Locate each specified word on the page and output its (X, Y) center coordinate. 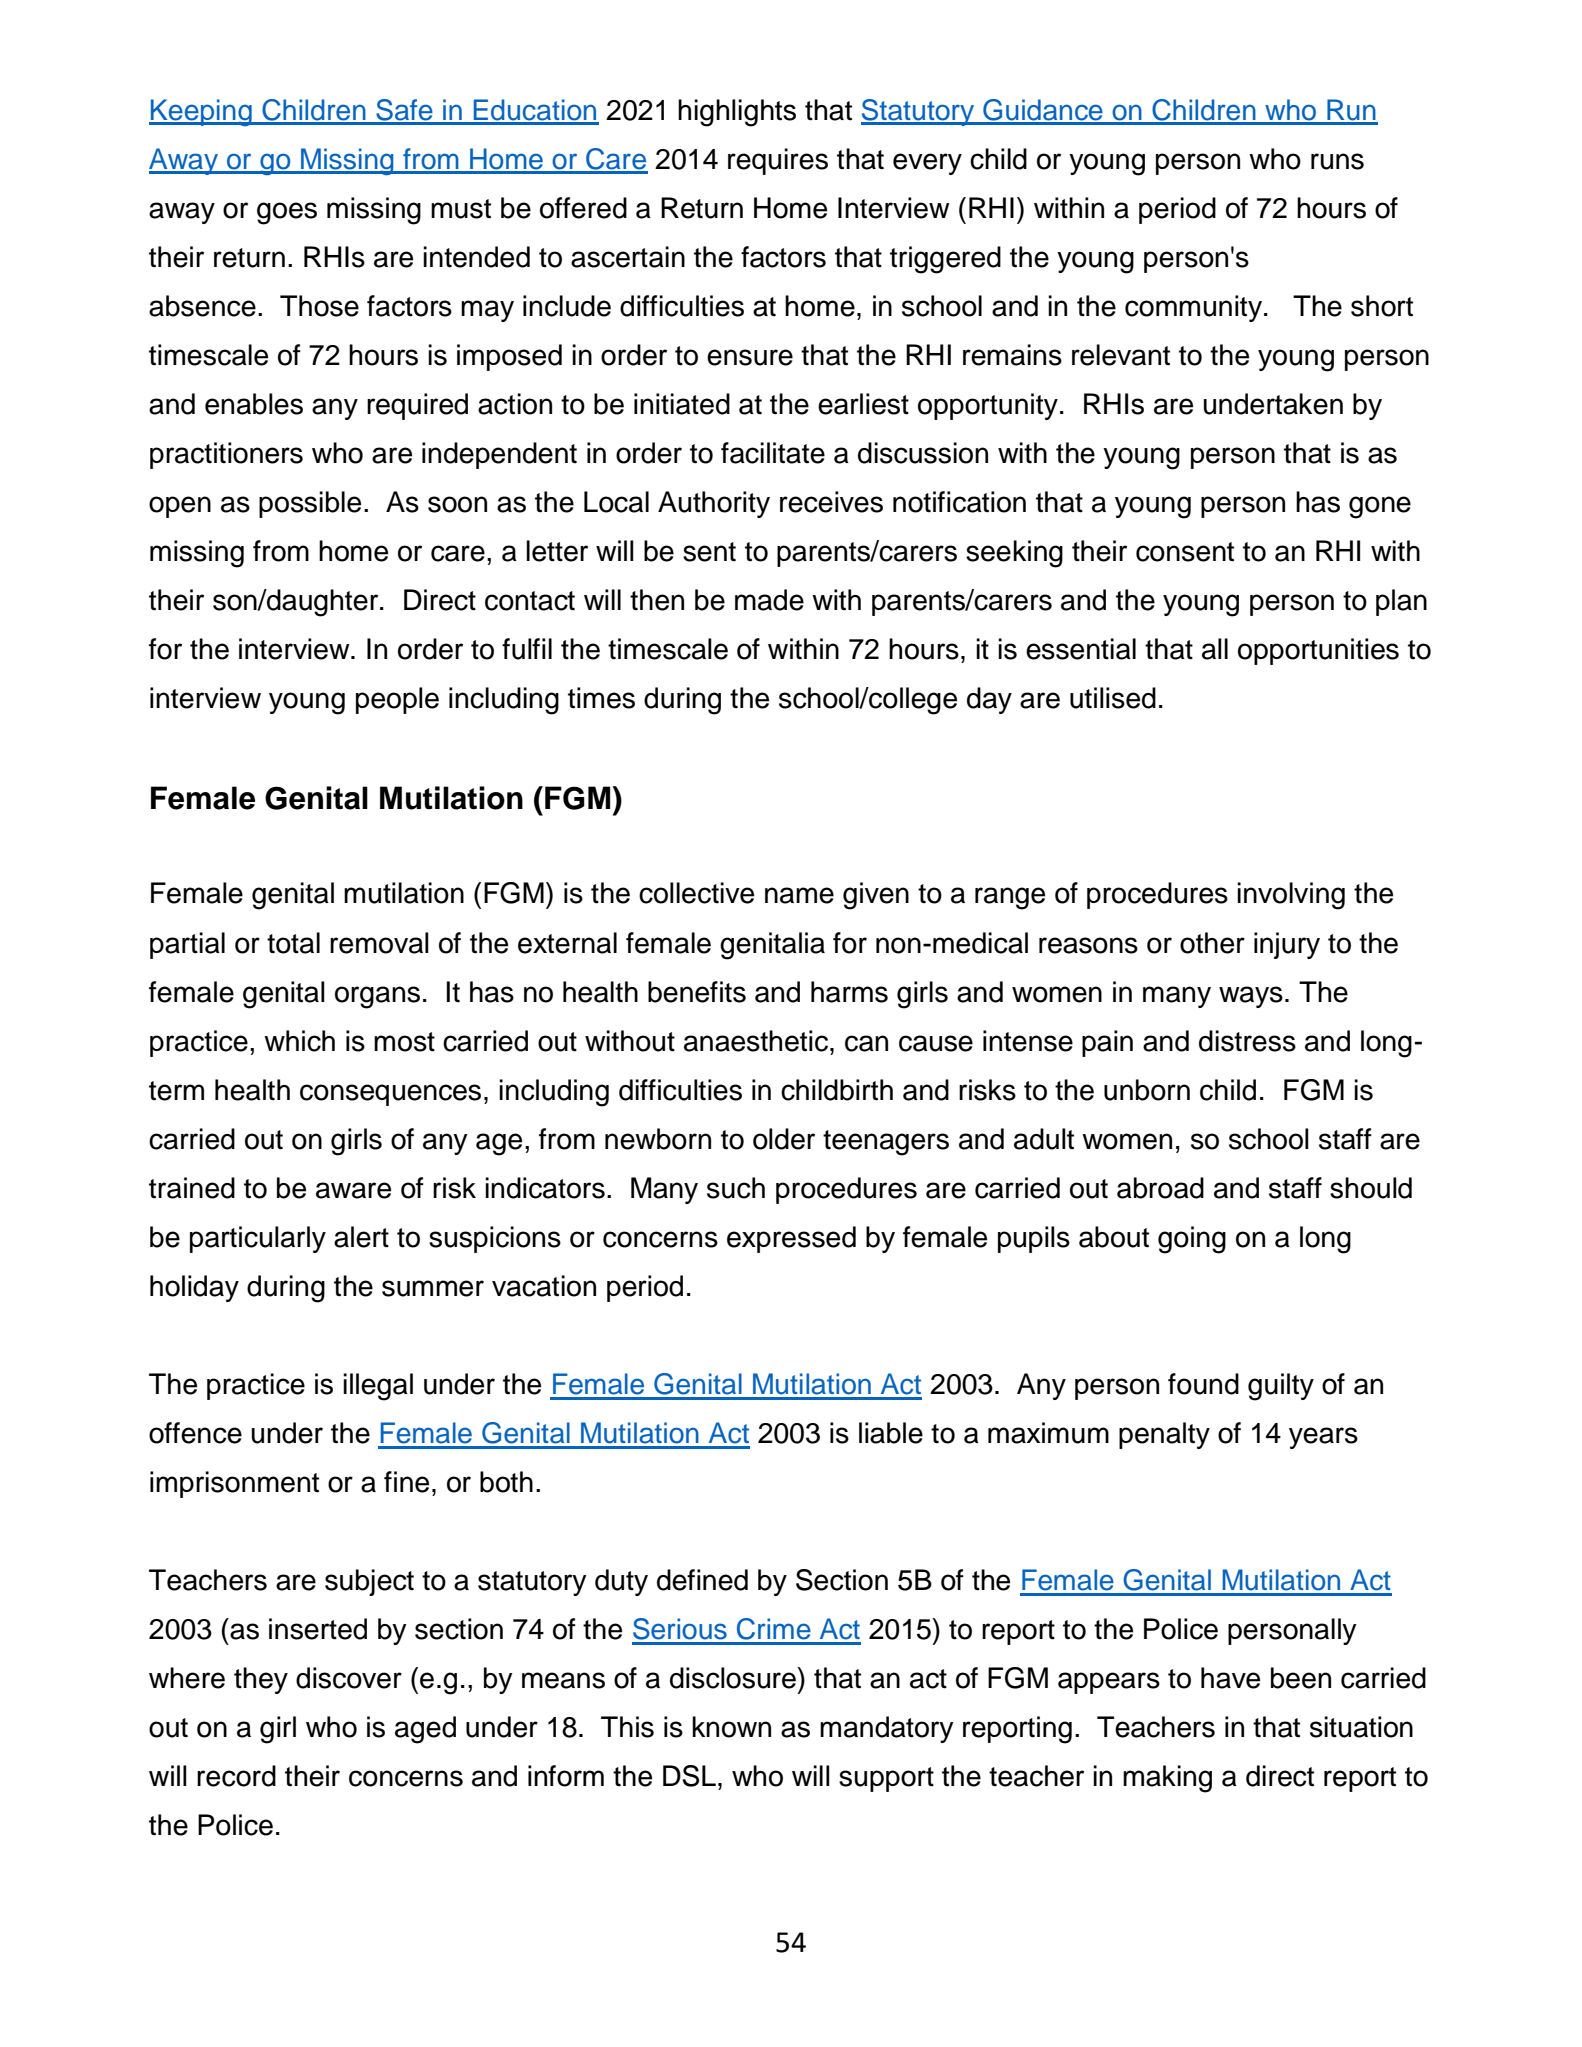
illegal (378, 1387)
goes (287, 213)
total (293, 943)
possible (310, 504)
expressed (791, 1239)
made (769, 600)
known (731, 1727)
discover (349, 1678)
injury (1287, 945)
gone (1380, 507)
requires (778, 161)
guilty (1281, 1387)
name (799, 895)
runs (1337, 161)
